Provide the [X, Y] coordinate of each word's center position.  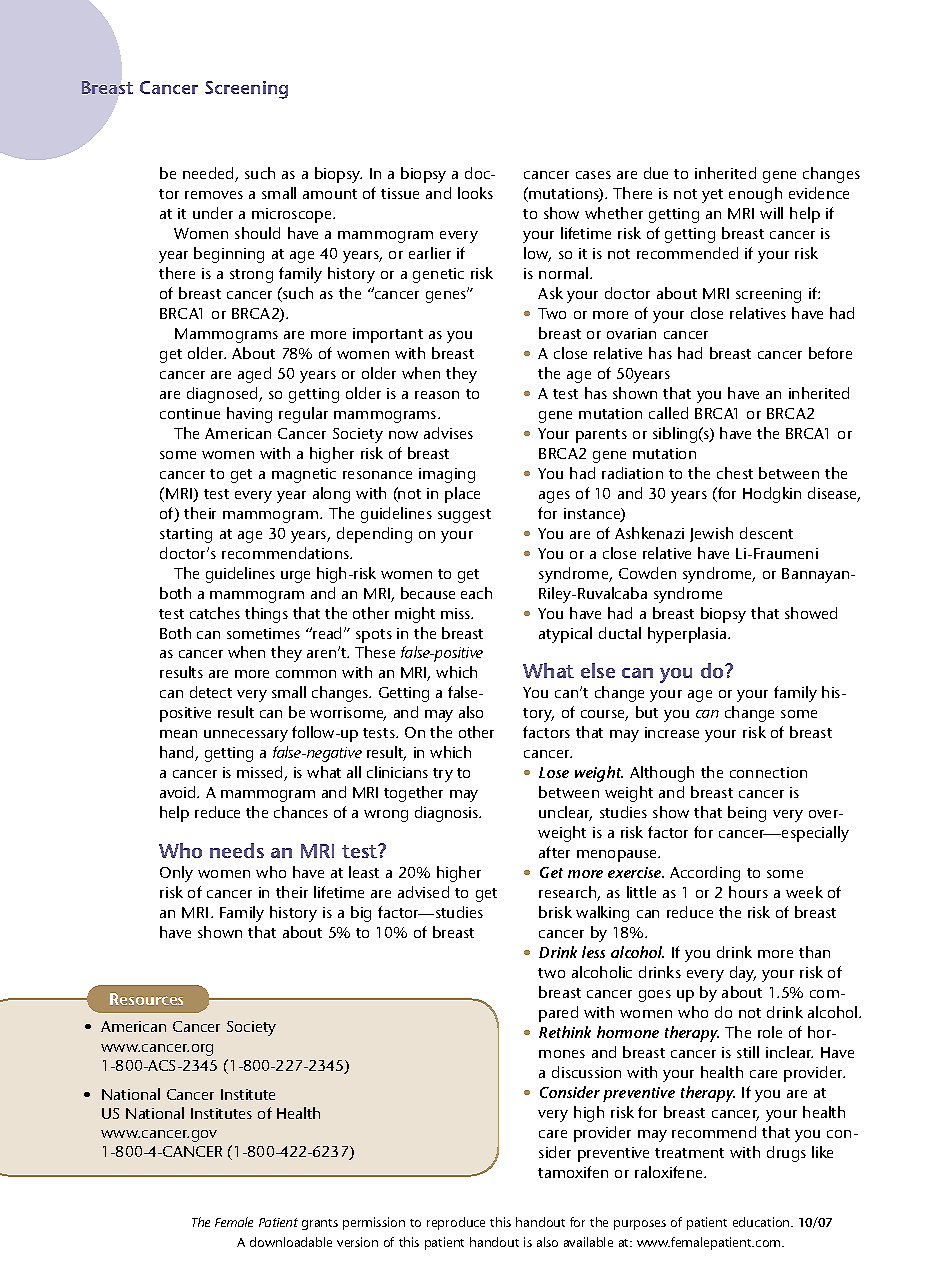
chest [735, 473]
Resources [146, 999]
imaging [447, 475]
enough [755, 195]
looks [475, 193]
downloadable [291, 1242]
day [743, 974]
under [213, 213]
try [443, 775]
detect [211, 692]
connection [768, 772]
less [593, 952]
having [249, 415]
